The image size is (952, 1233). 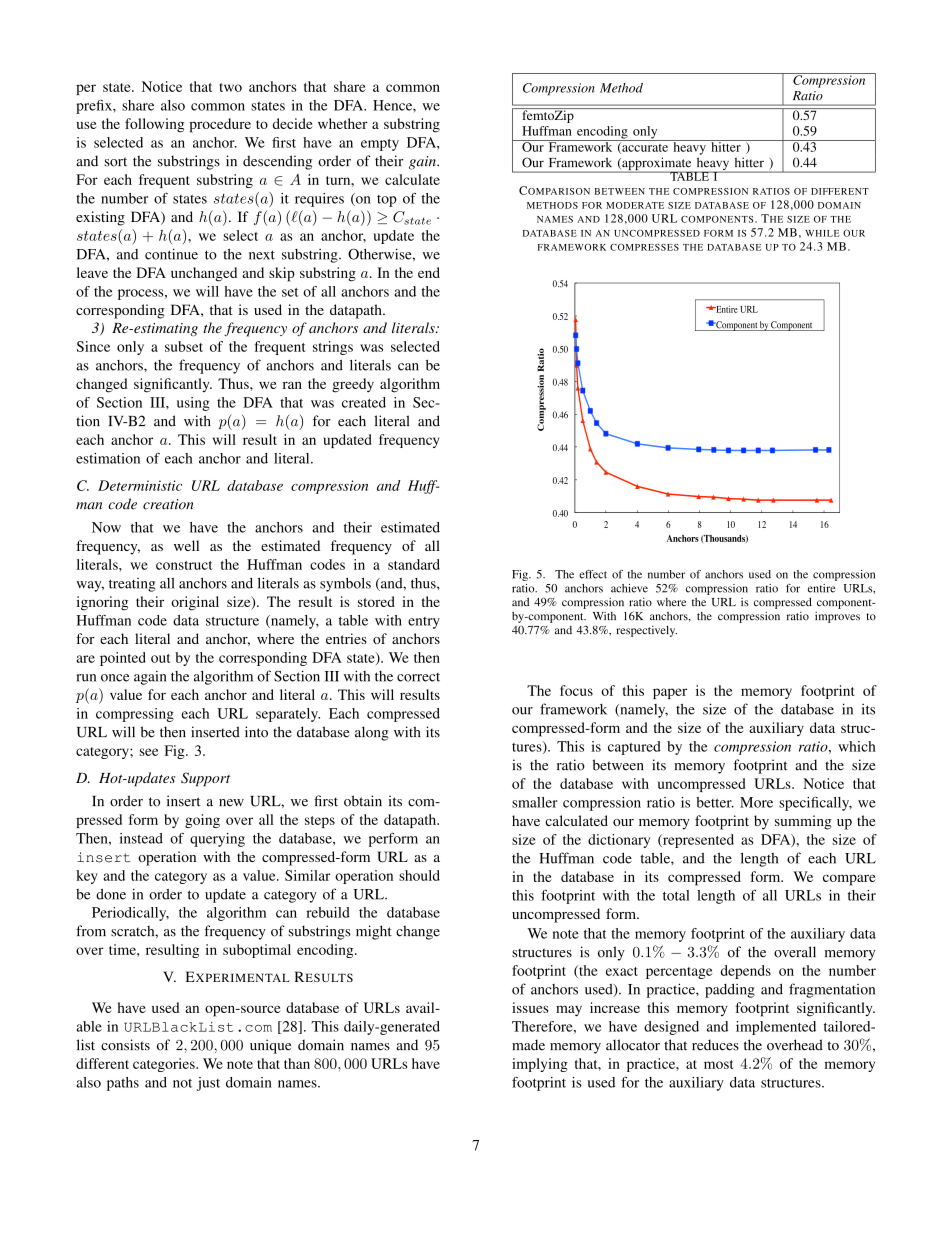 I want to click on following, so click(x=154, y=125).
